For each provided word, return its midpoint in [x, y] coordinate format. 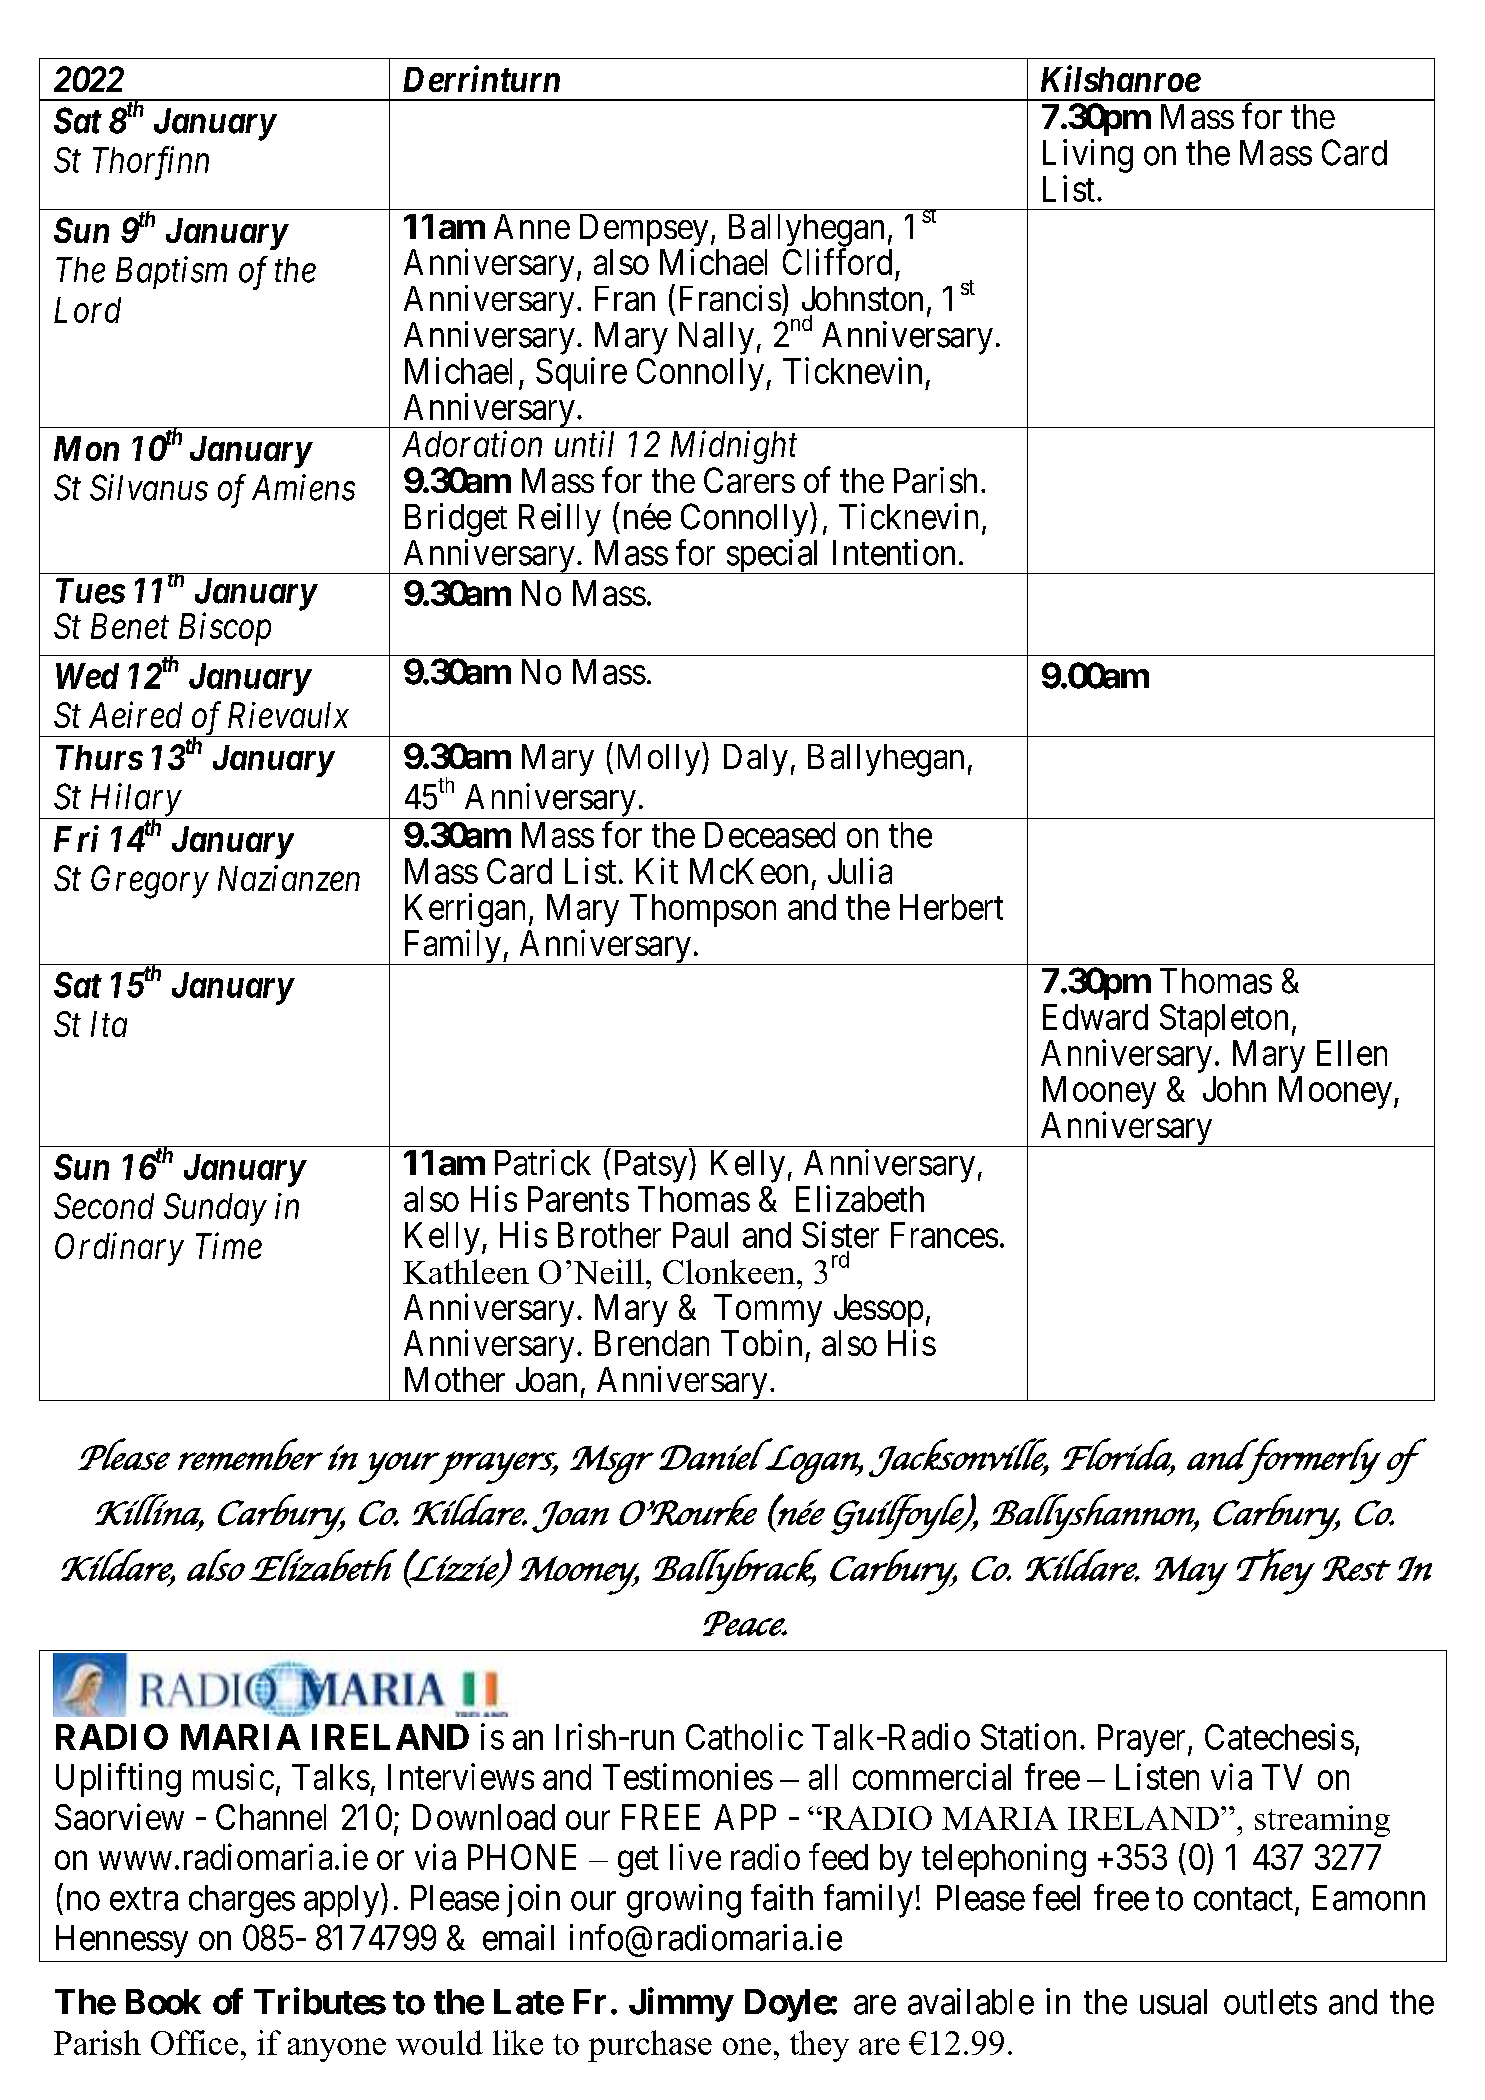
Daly [756, 760]
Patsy [652, 1166]
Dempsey [644, 231]
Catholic [744, 1736]
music [233, 1776]
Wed [87, 676]
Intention [894, 552]
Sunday [215, 1209]
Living [1088, 156]
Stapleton [1224, 1020]
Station [1028, 1736]
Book [163, 2002]
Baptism [171, 273]
